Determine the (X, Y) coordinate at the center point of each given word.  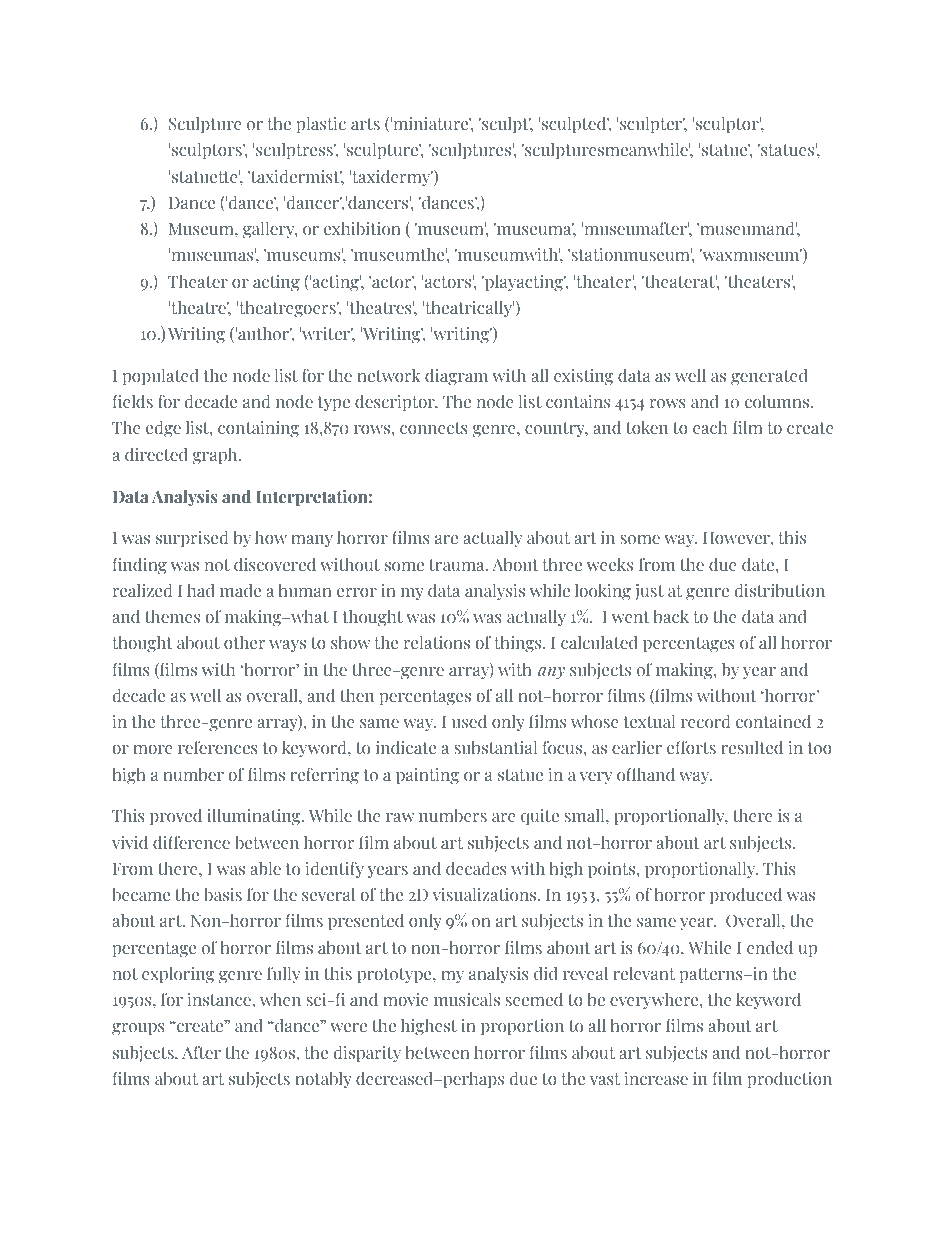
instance (220, 999)
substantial (495, 747)
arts (365, 124)
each (710, 427)
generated (769, 377)
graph (216, 456)
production (790, 1079)
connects (434, 428)
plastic (321, 124)
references (218, 747)
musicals (467, 999)
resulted (752, 747)
